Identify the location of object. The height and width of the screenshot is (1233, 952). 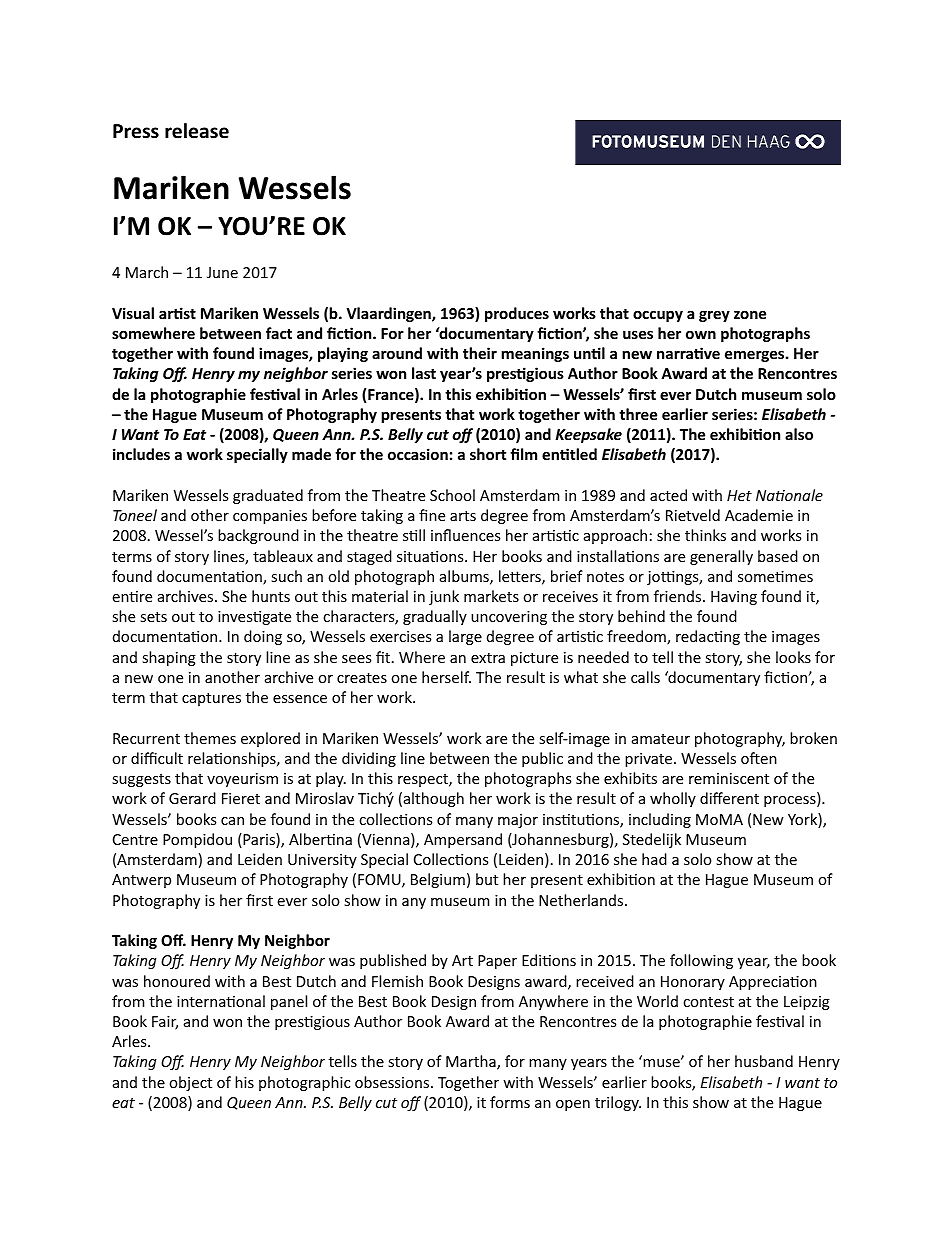
(190, 1083).
